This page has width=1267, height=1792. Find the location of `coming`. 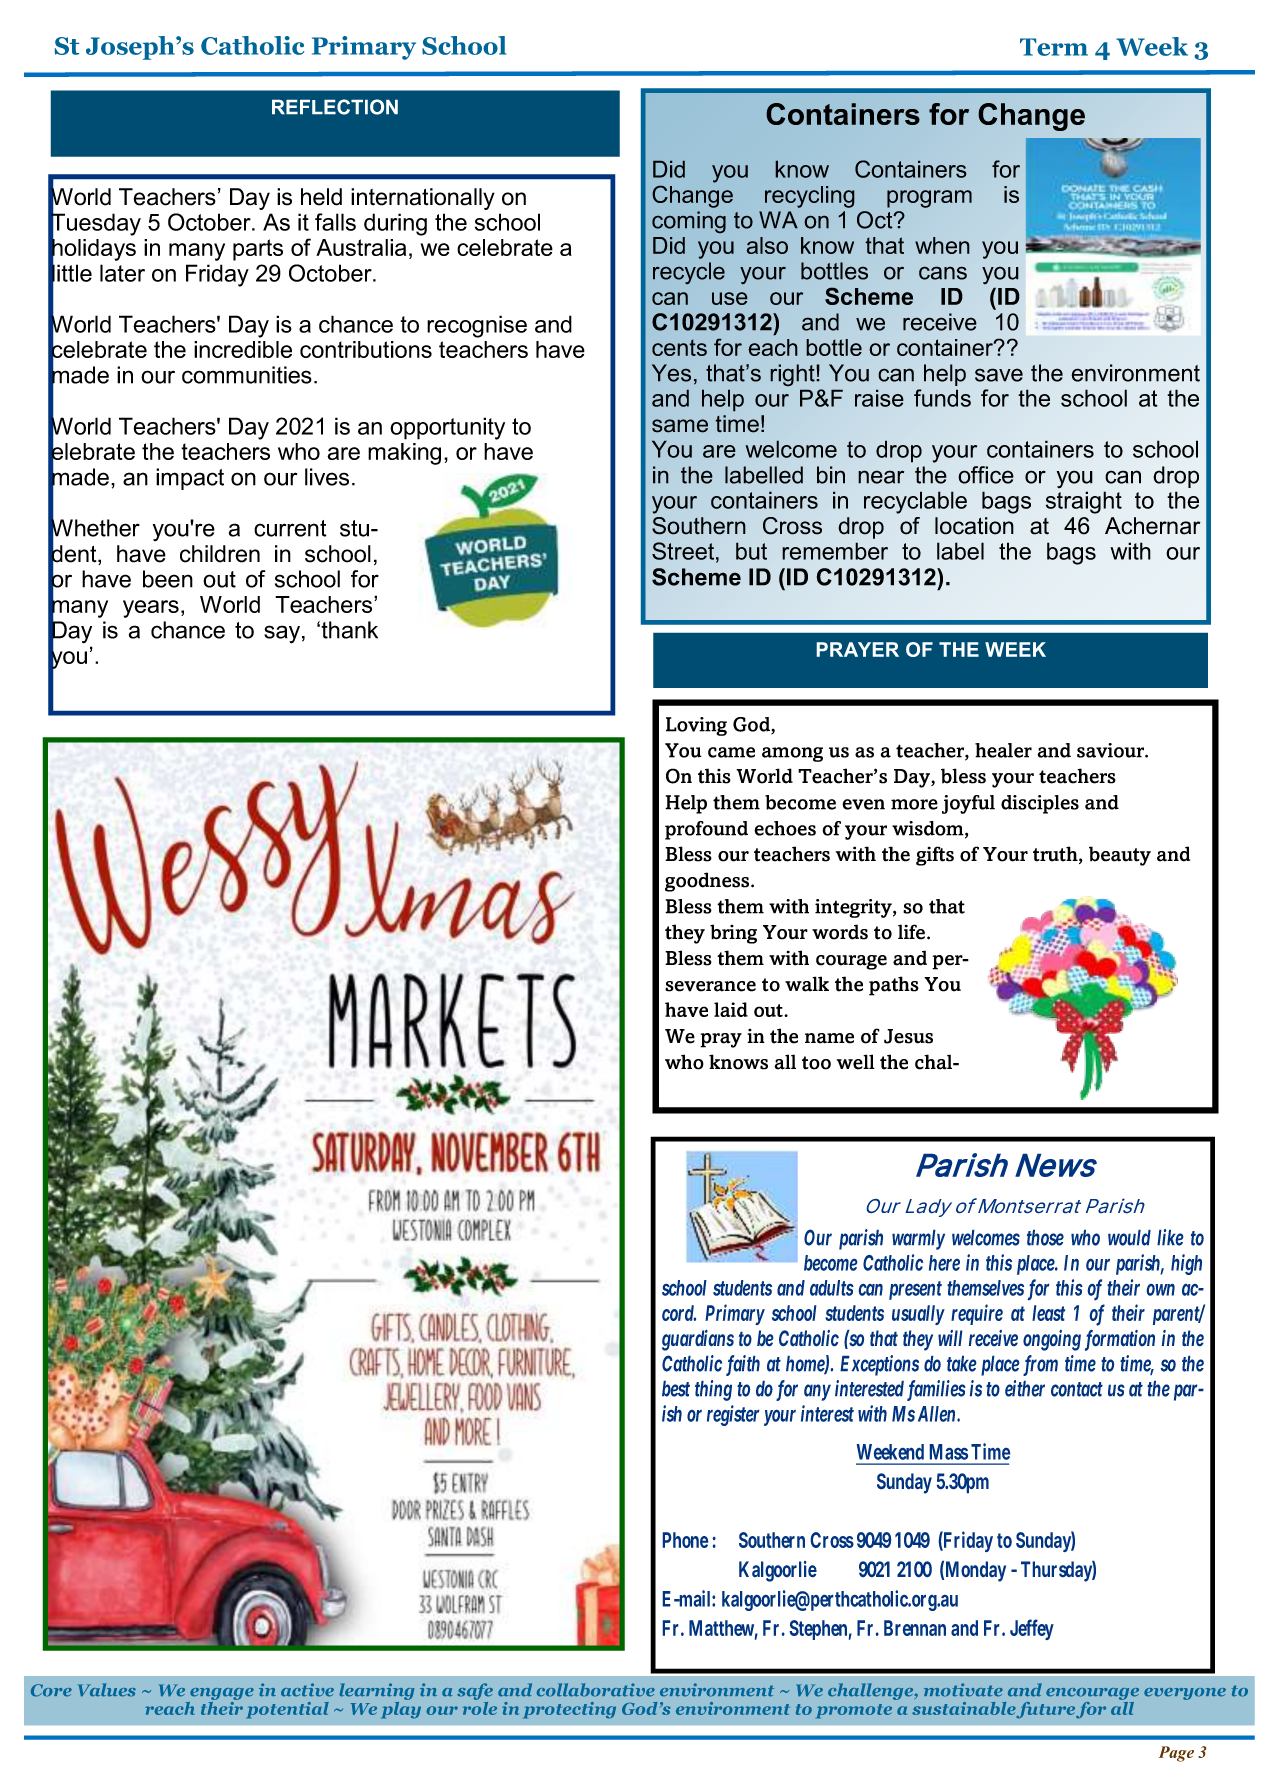

coming is located at coordinates (689, 222).
